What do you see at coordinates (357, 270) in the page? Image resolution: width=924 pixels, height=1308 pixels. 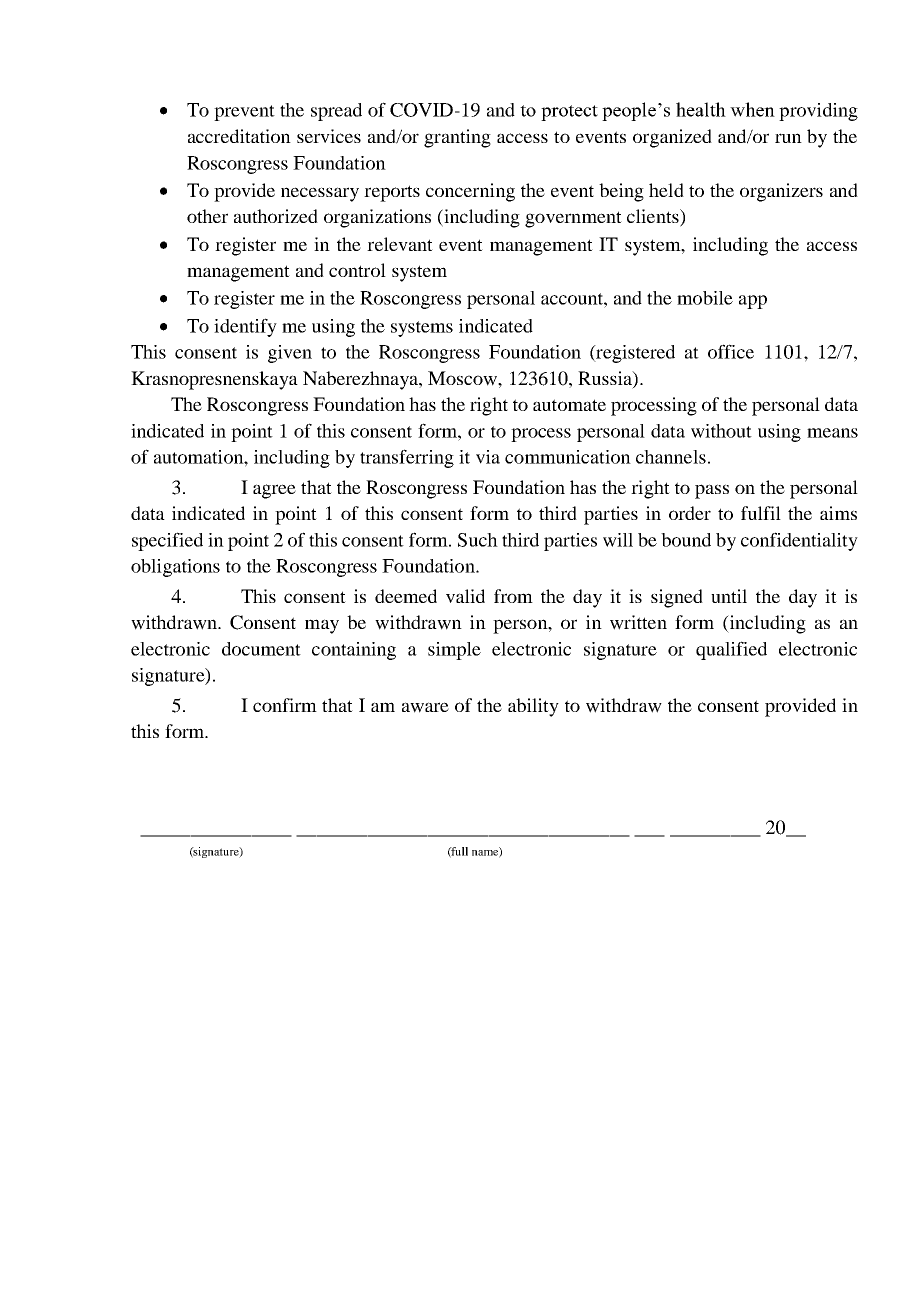 I see `control` at bounding box center [357, 270].
